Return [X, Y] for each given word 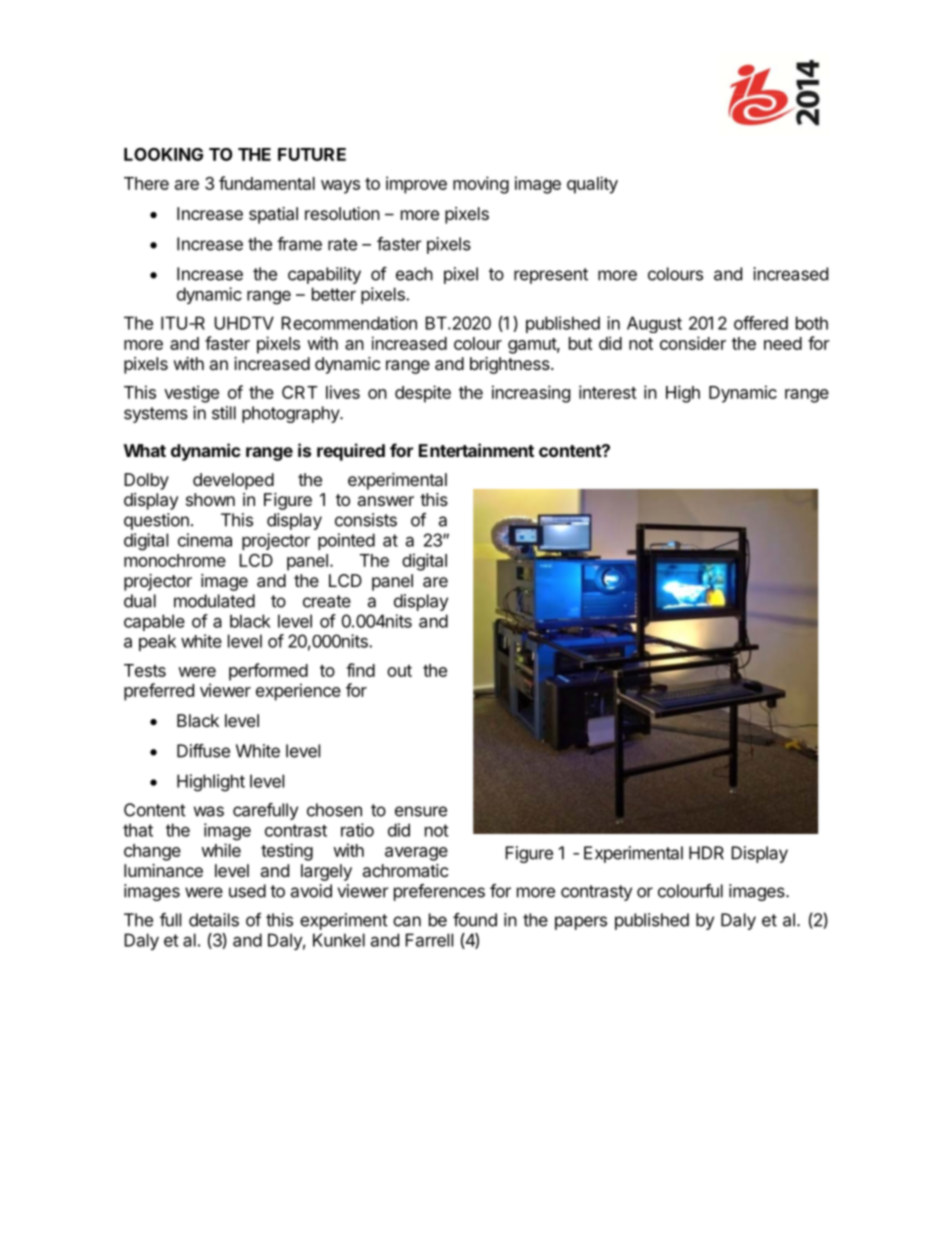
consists [366, 520]
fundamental [267, 183]
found [475, 920]
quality [592, 185]
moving [481, 185]
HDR [706, 853]
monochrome [175, 560]
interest [608, 392]
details [214, 920]
